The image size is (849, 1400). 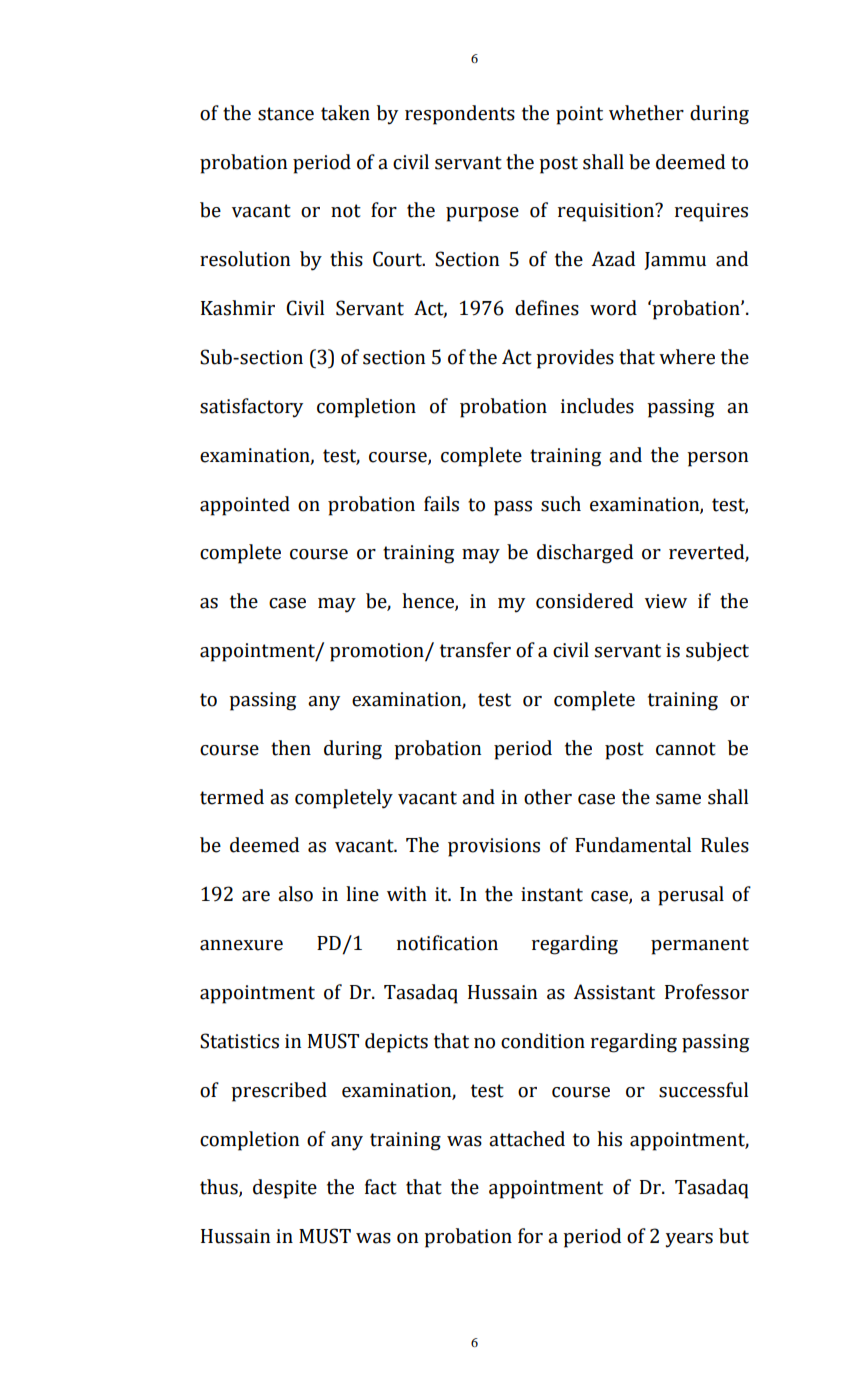 I want to click on years, so click(x=689, y=1240).
